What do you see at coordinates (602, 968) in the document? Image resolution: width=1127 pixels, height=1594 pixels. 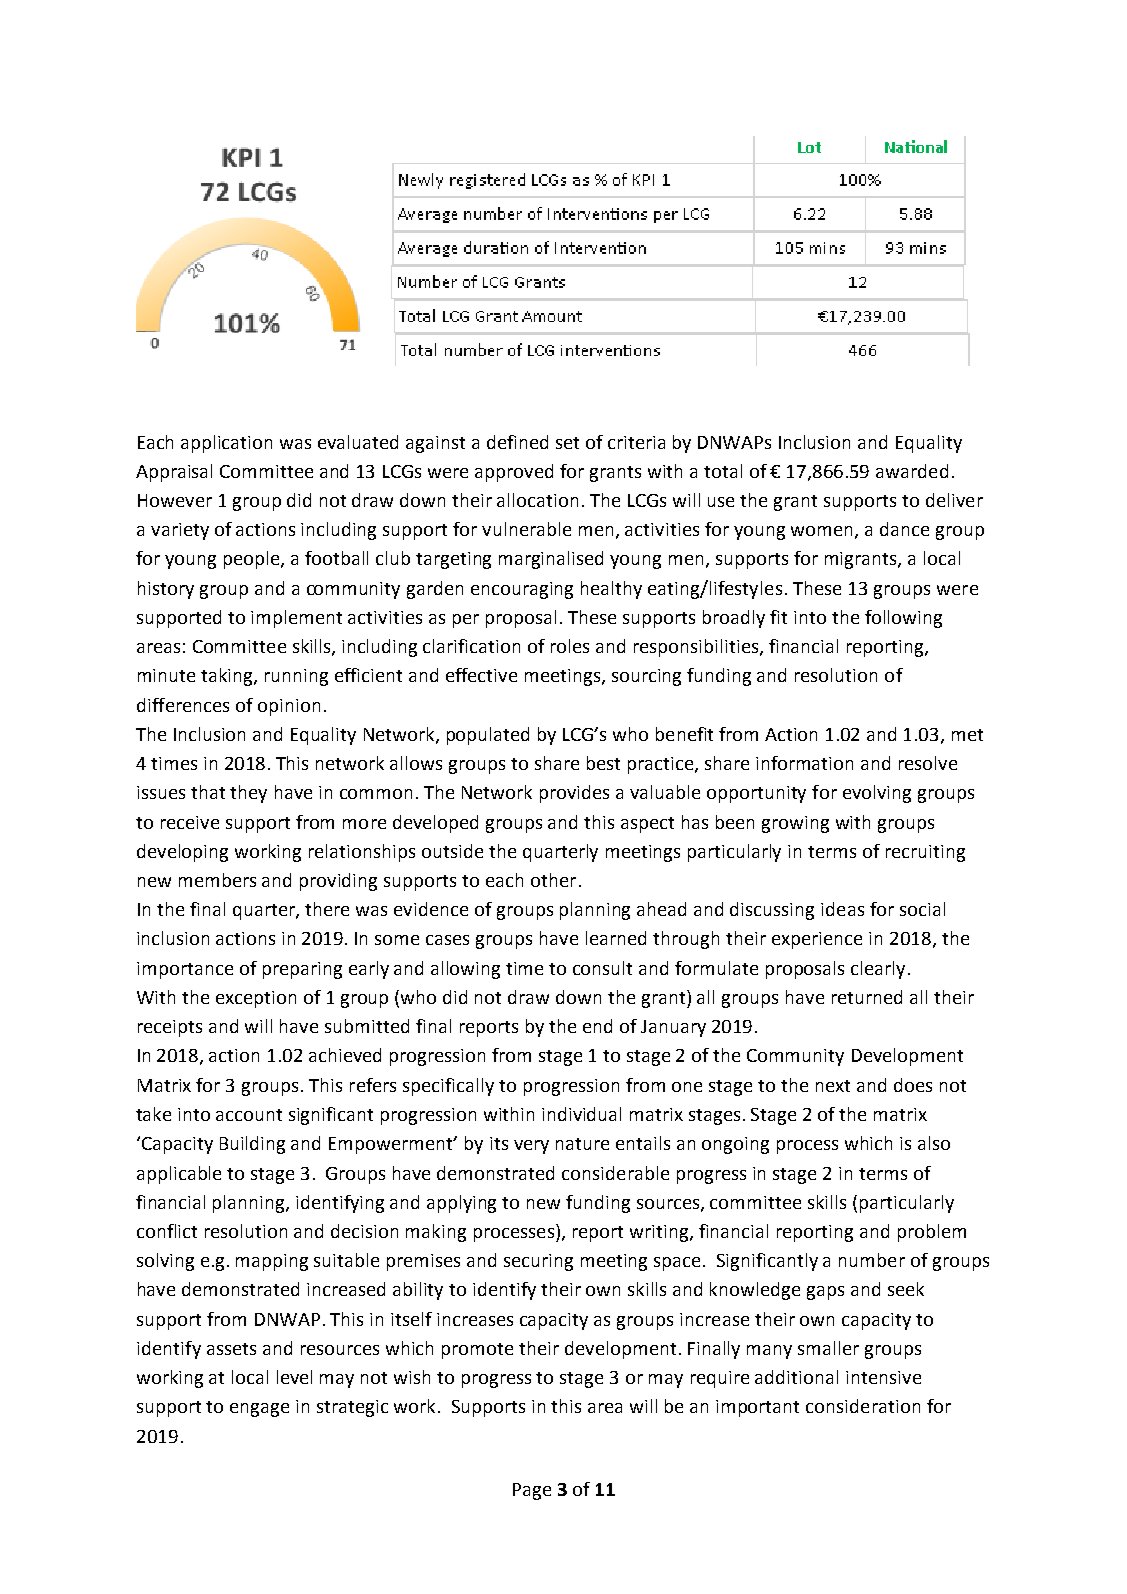 I see `consult` at bounding box center [602, 968].
